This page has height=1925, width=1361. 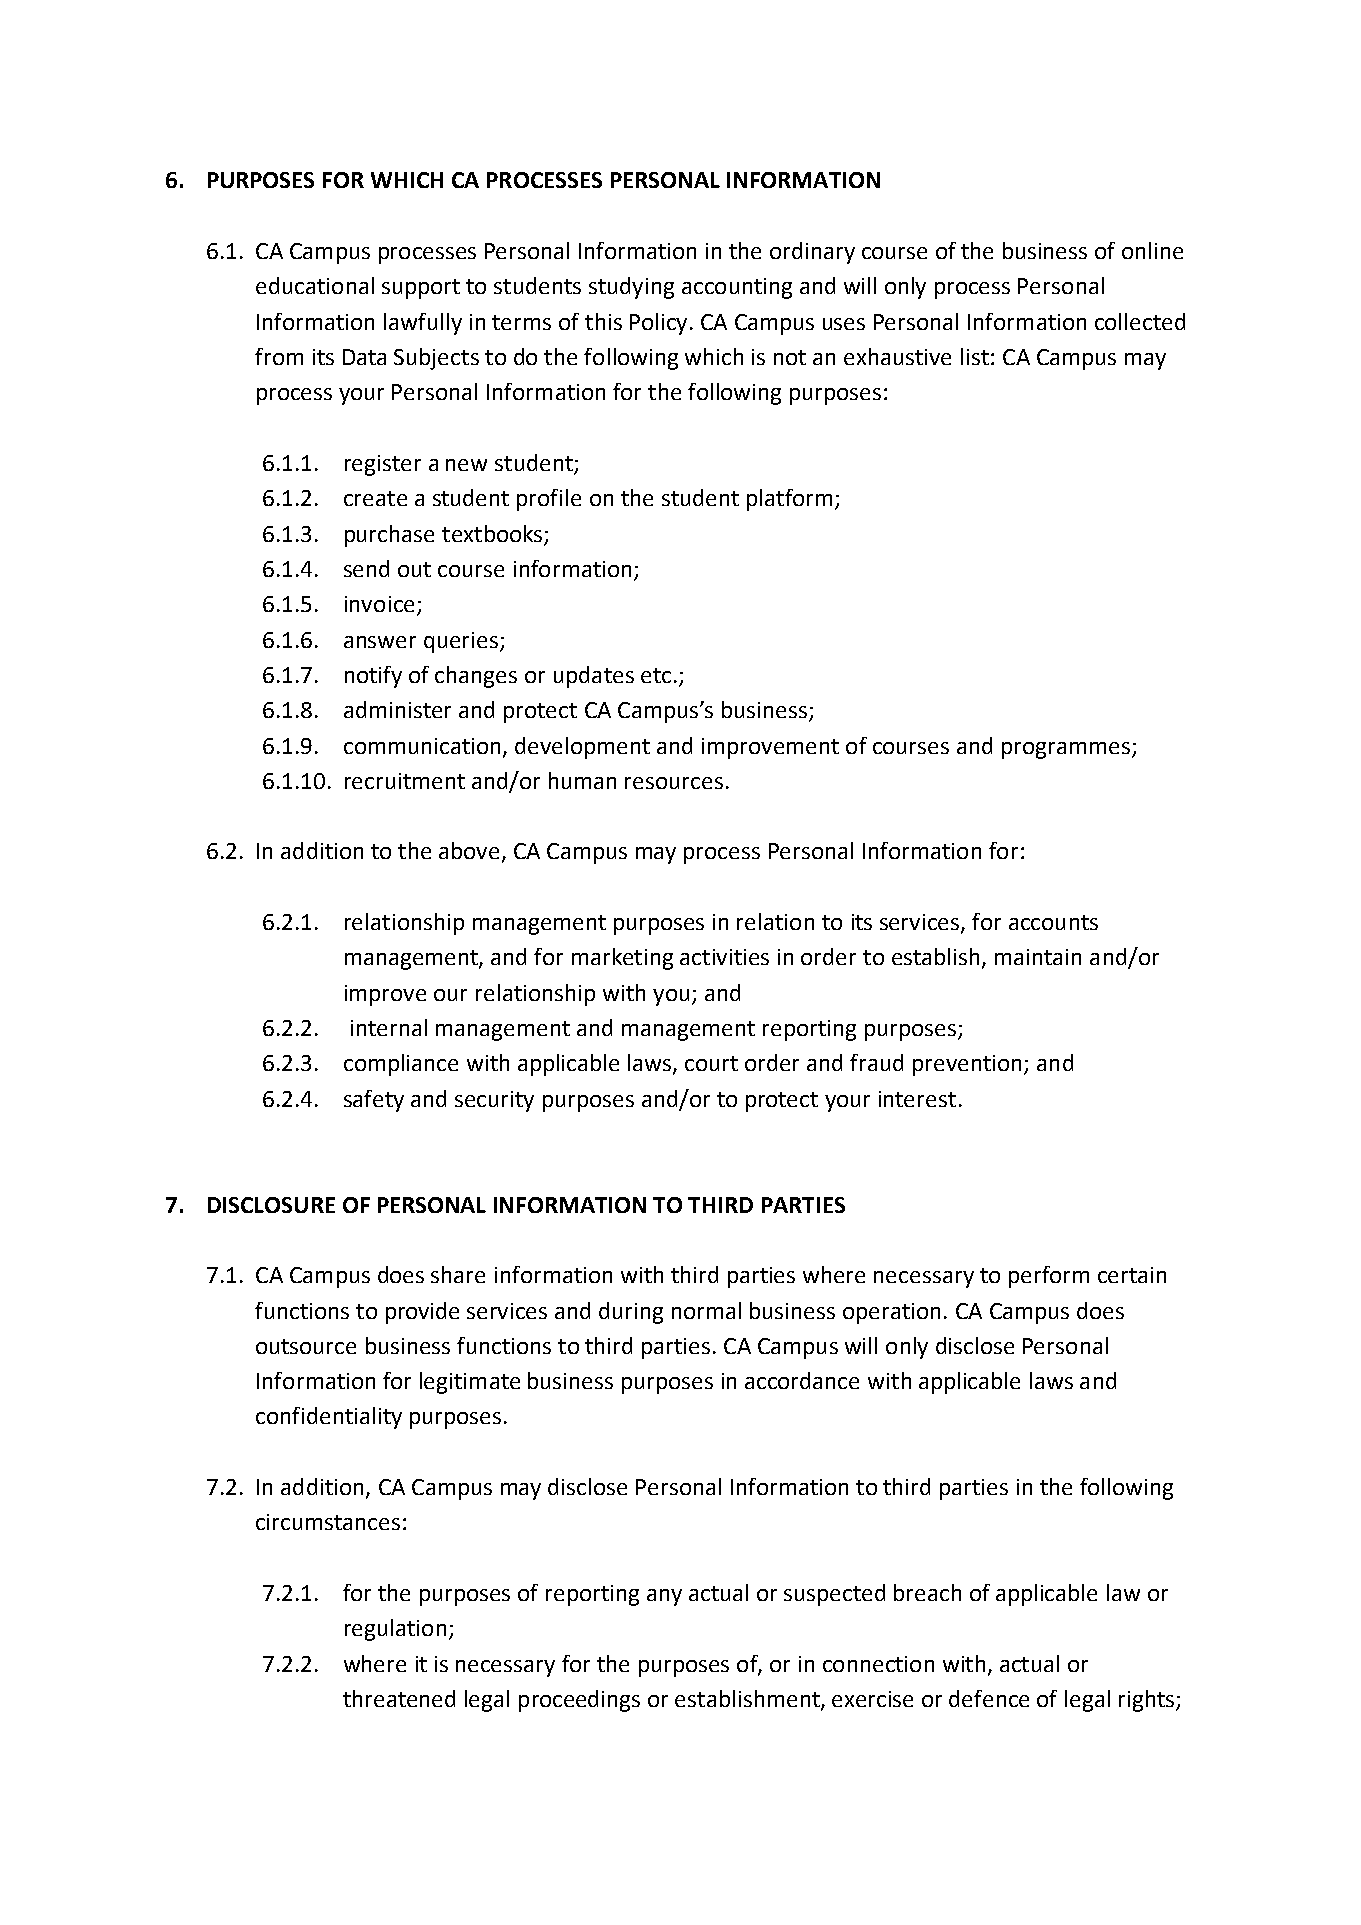 I want to click on defence, so click(x=989, y=1698).
